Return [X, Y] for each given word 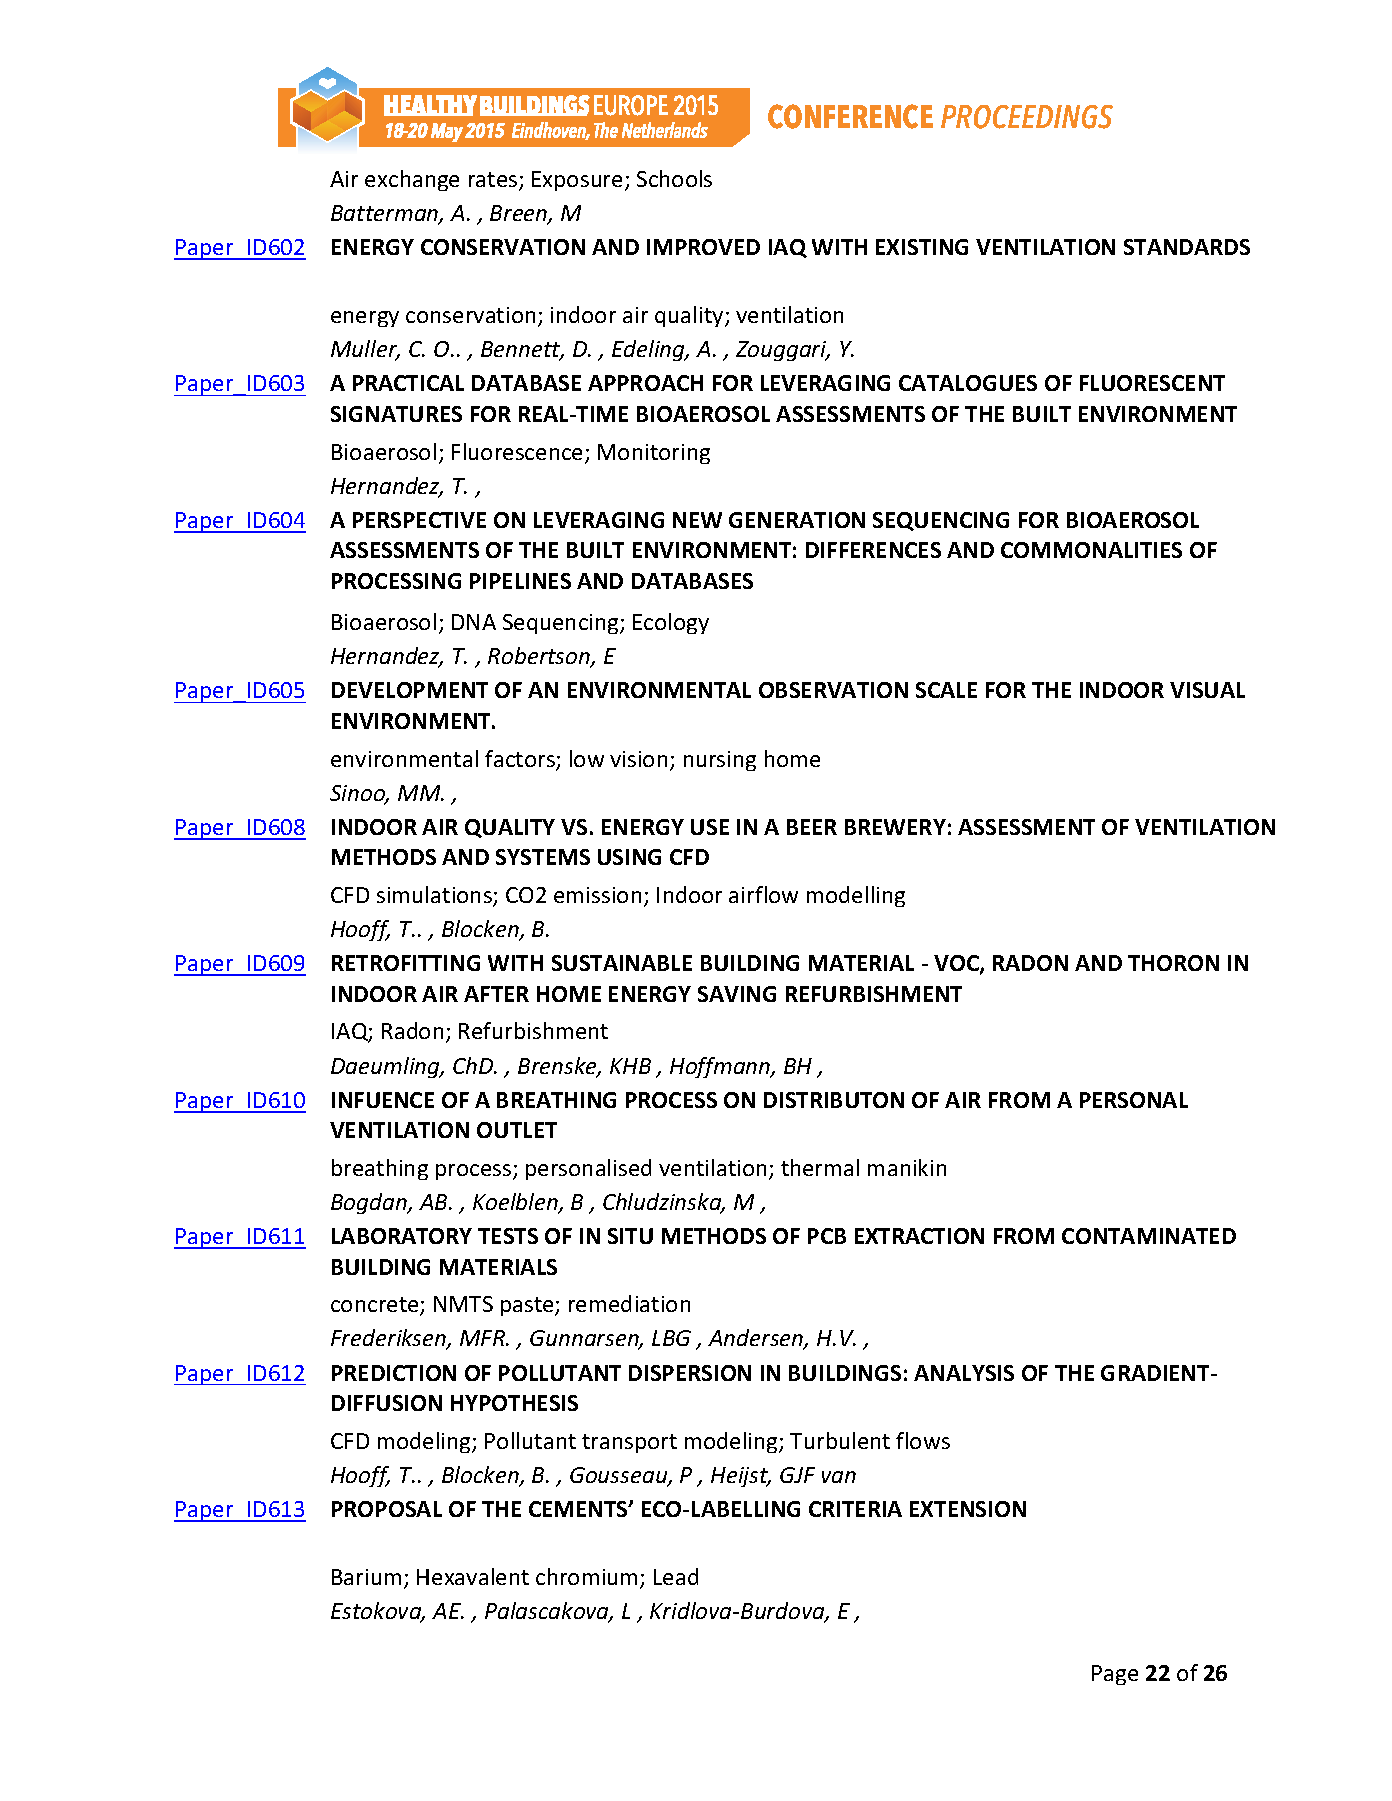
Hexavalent [473, 1576]
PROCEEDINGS [1027, 117]
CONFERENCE [850, 116]
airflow [763, 894]
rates [494, 181]
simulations [435, 896]
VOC [957, 964]
